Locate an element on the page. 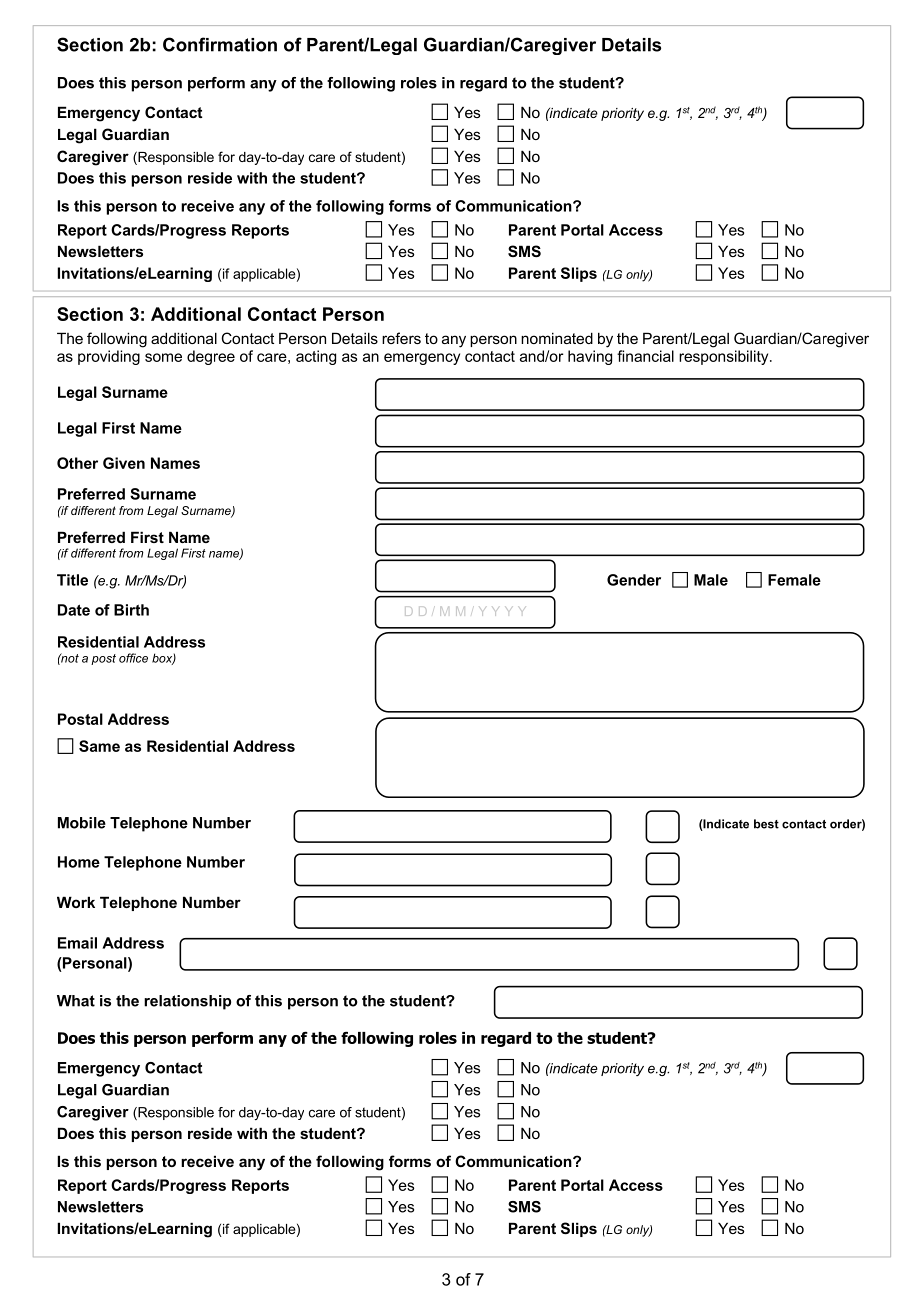 This document has width=924, height=1308. best is located at coordinates (766, 824).
